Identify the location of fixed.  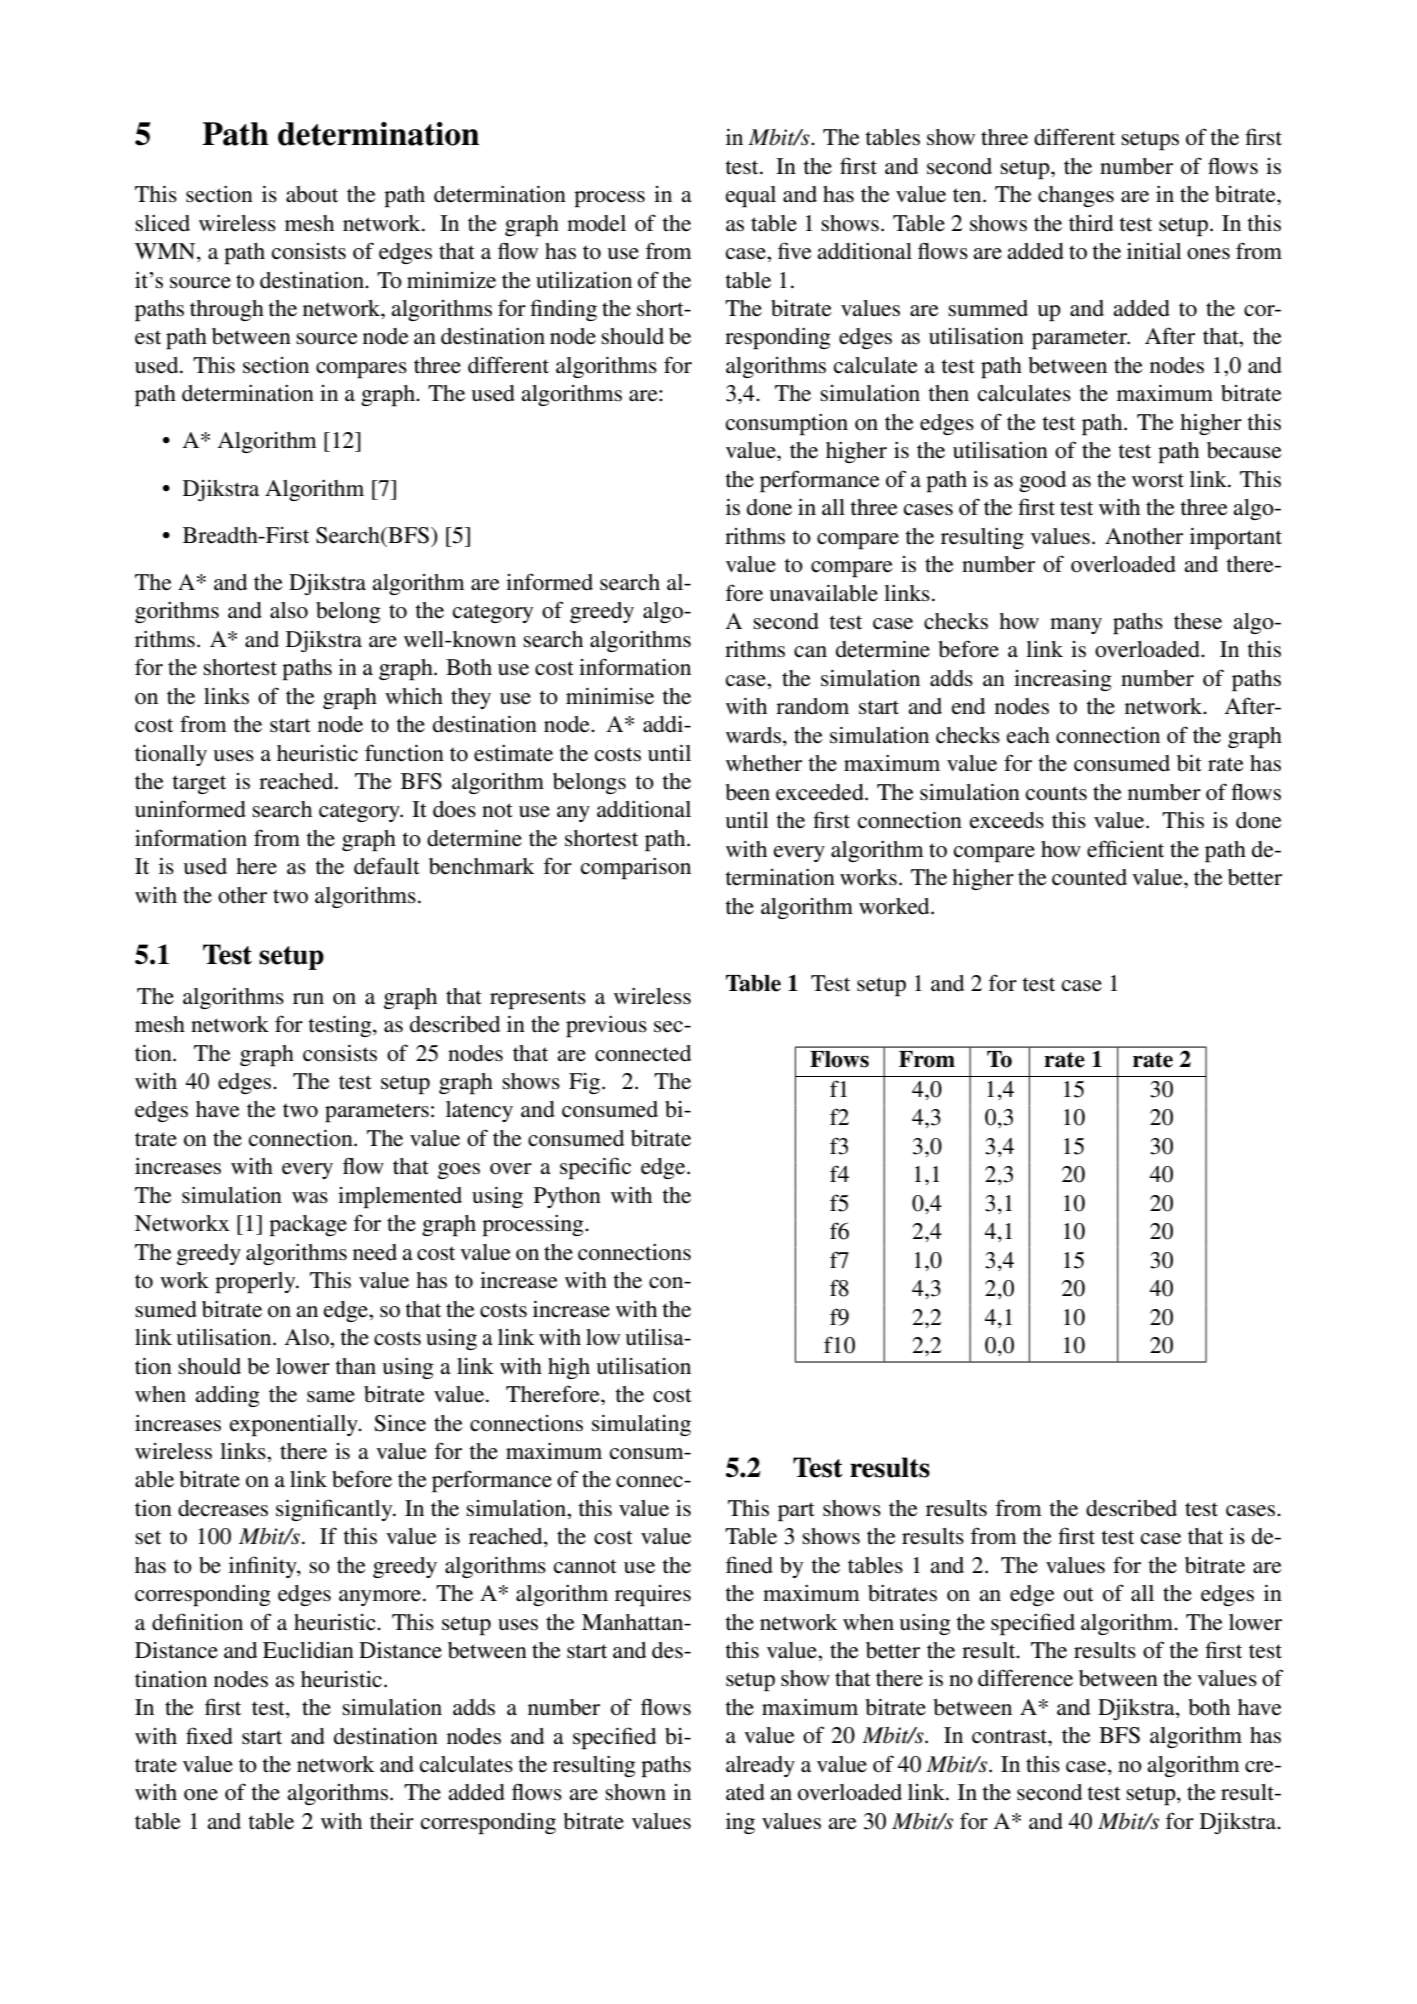
(209, 1736).
